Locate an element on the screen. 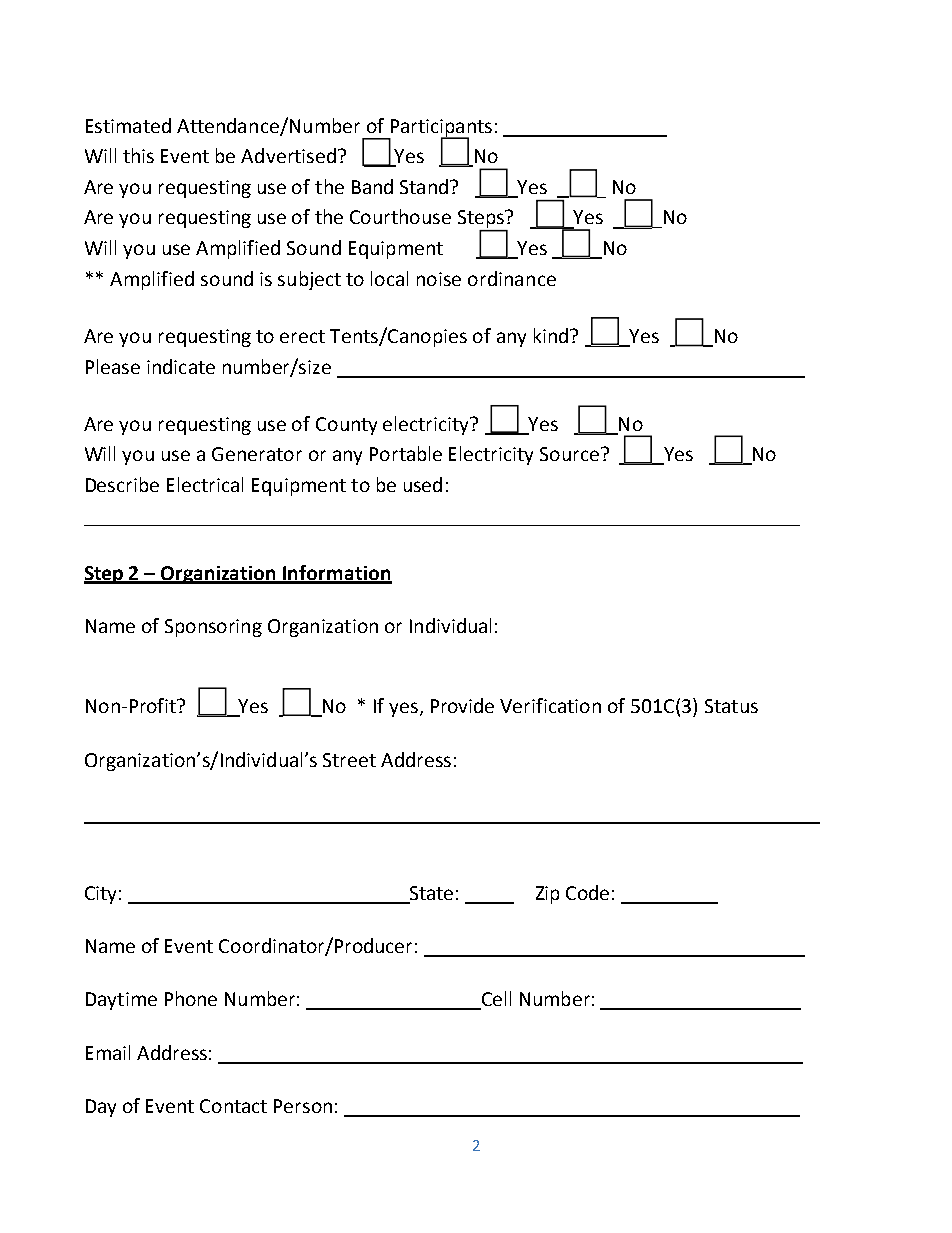 The image size is (952, 1233). Sponsoring is located at coordinates (213, 628).
